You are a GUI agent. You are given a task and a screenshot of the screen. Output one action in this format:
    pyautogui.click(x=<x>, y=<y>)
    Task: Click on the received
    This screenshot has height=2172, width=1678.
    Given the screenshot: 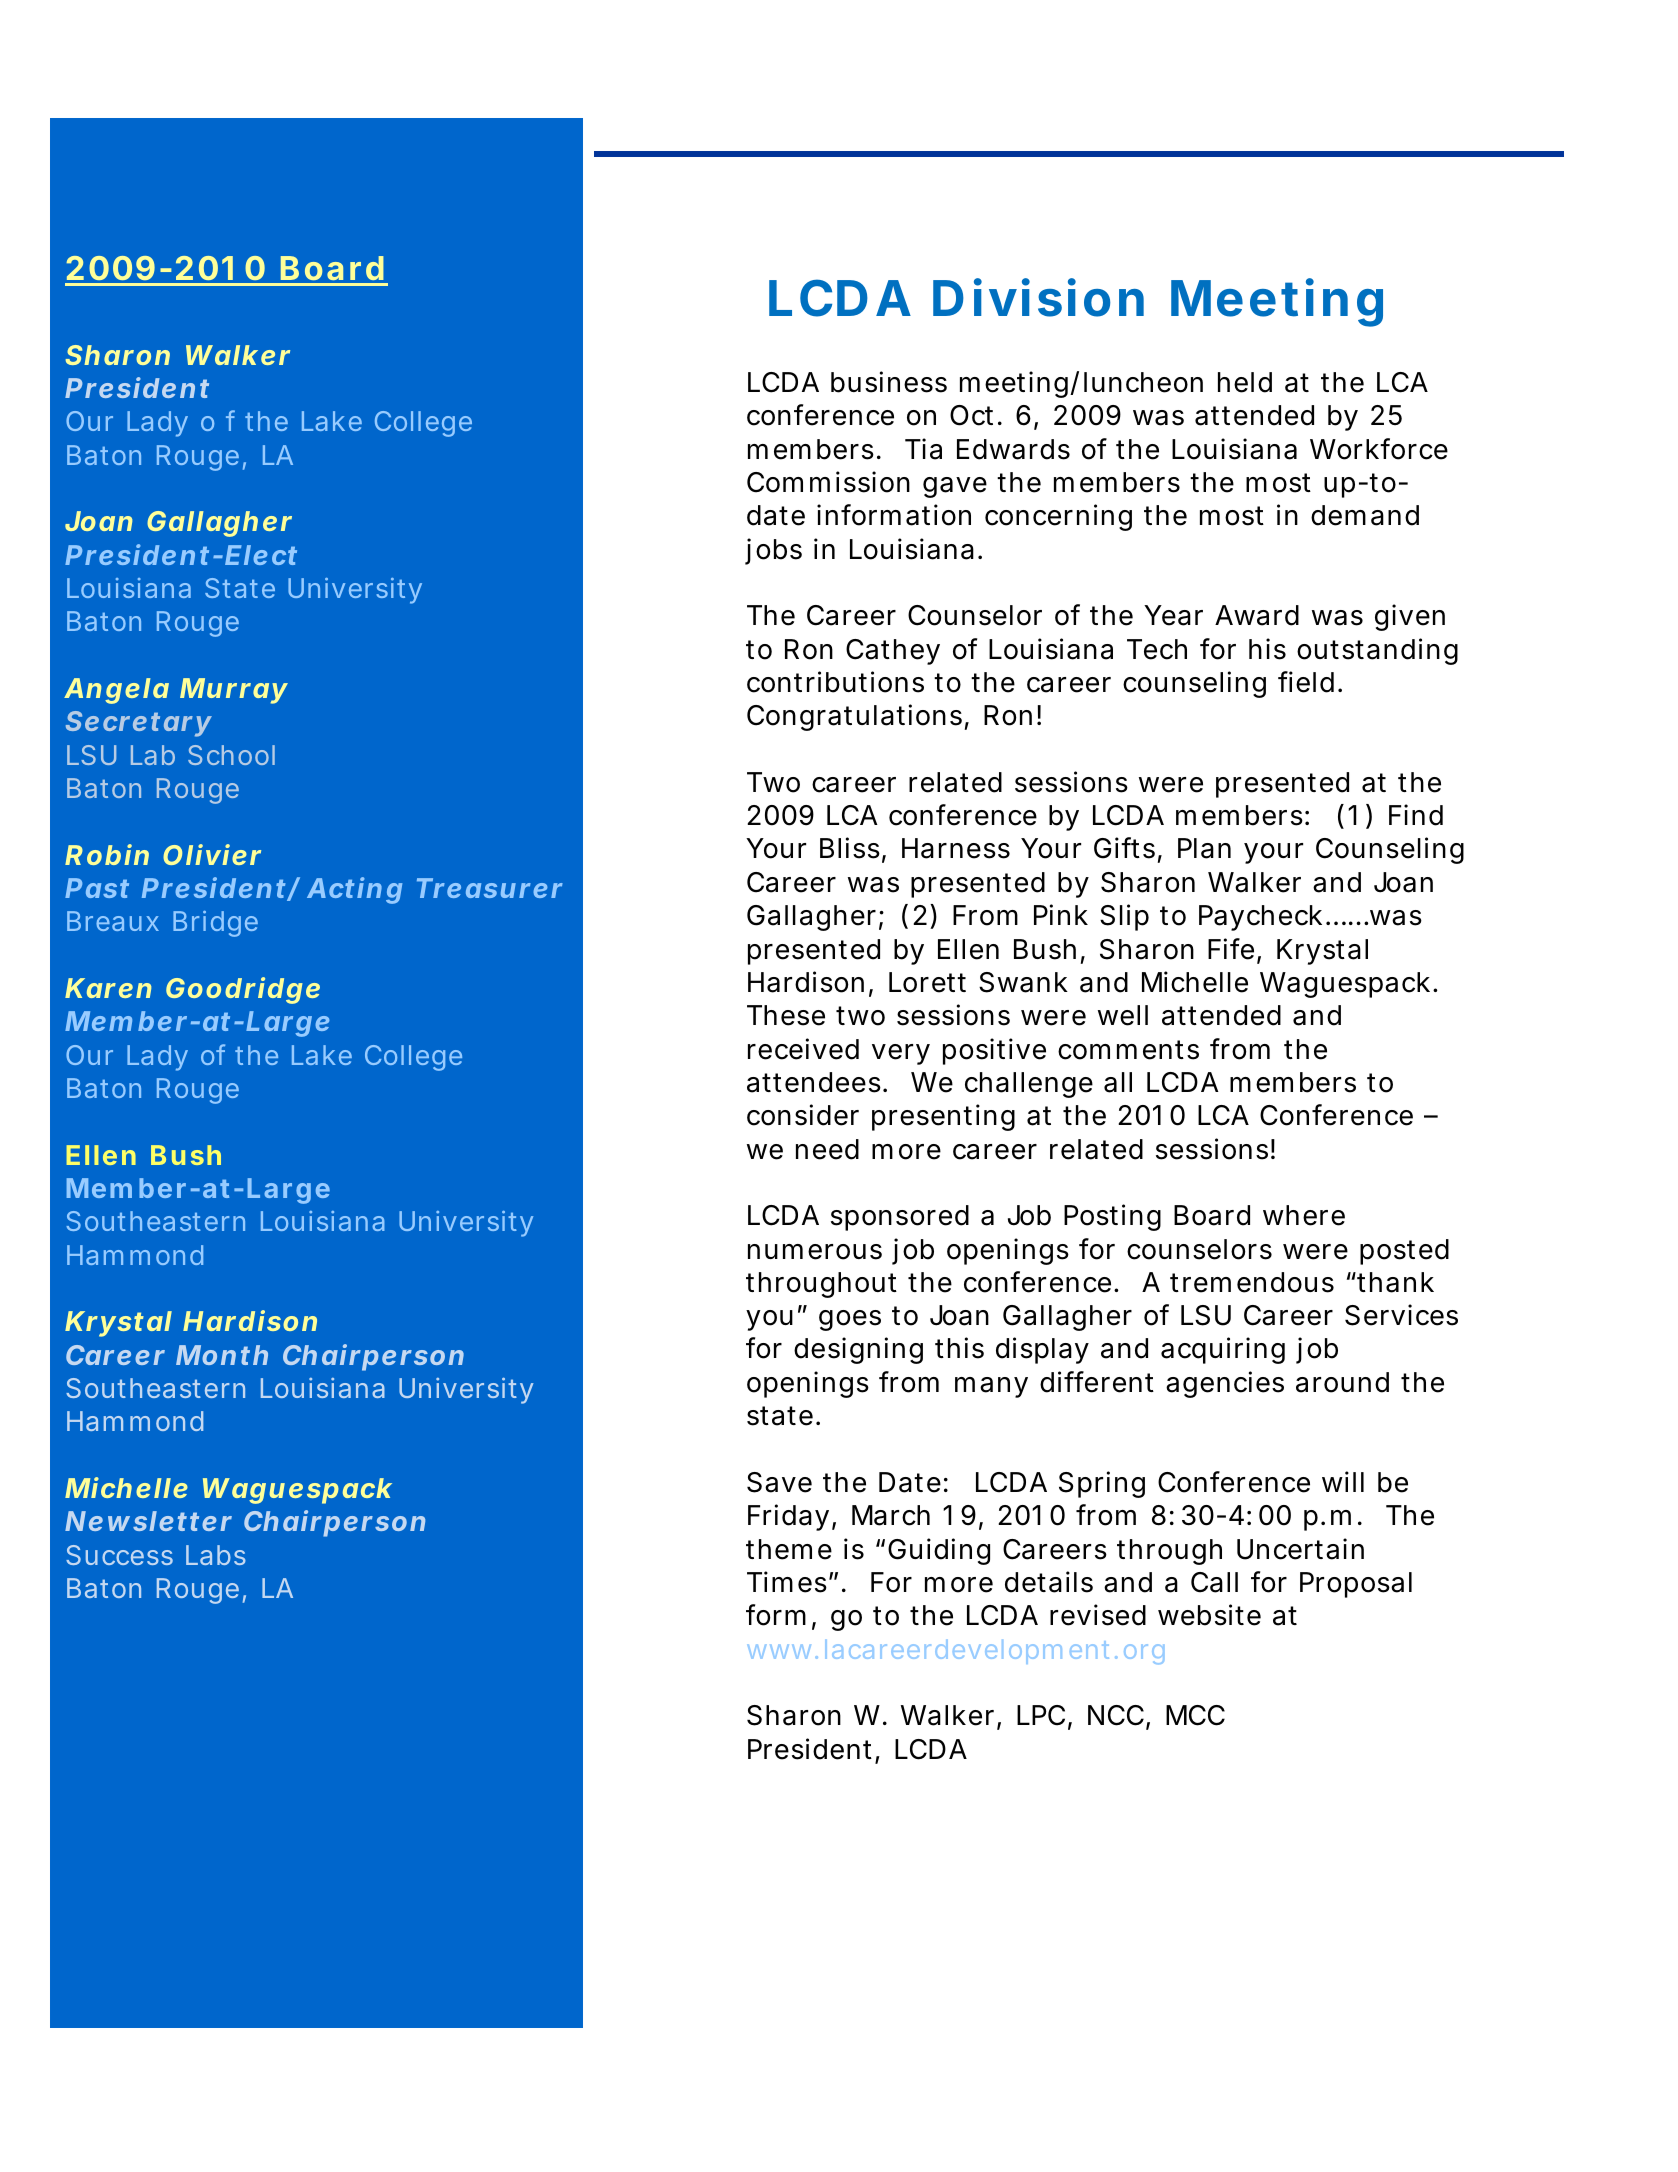 What is the action you would take?
    pyautogui.click(x=803, y=1049)
